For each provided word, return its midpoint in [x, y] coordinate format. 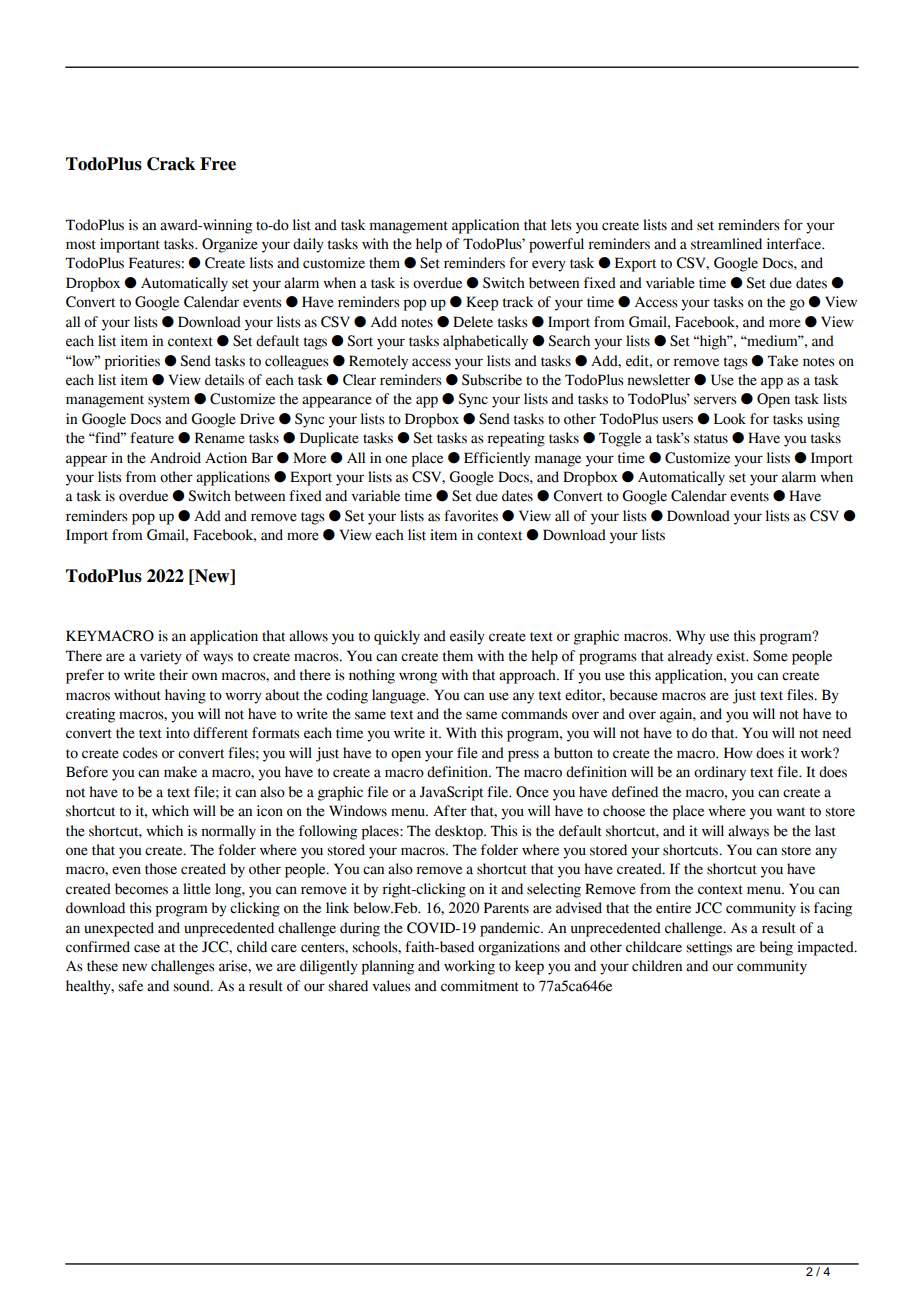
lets [561, 225]
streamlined [726, 244]
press [523, 756]
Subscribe [492, 380]
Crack [171, 164]
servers [715, 400]
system [169, 401]
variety [161, 657]
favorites [471, 516]
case [147, 948]
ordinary [720, 773]
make [180, 772]
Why [690, 637]
